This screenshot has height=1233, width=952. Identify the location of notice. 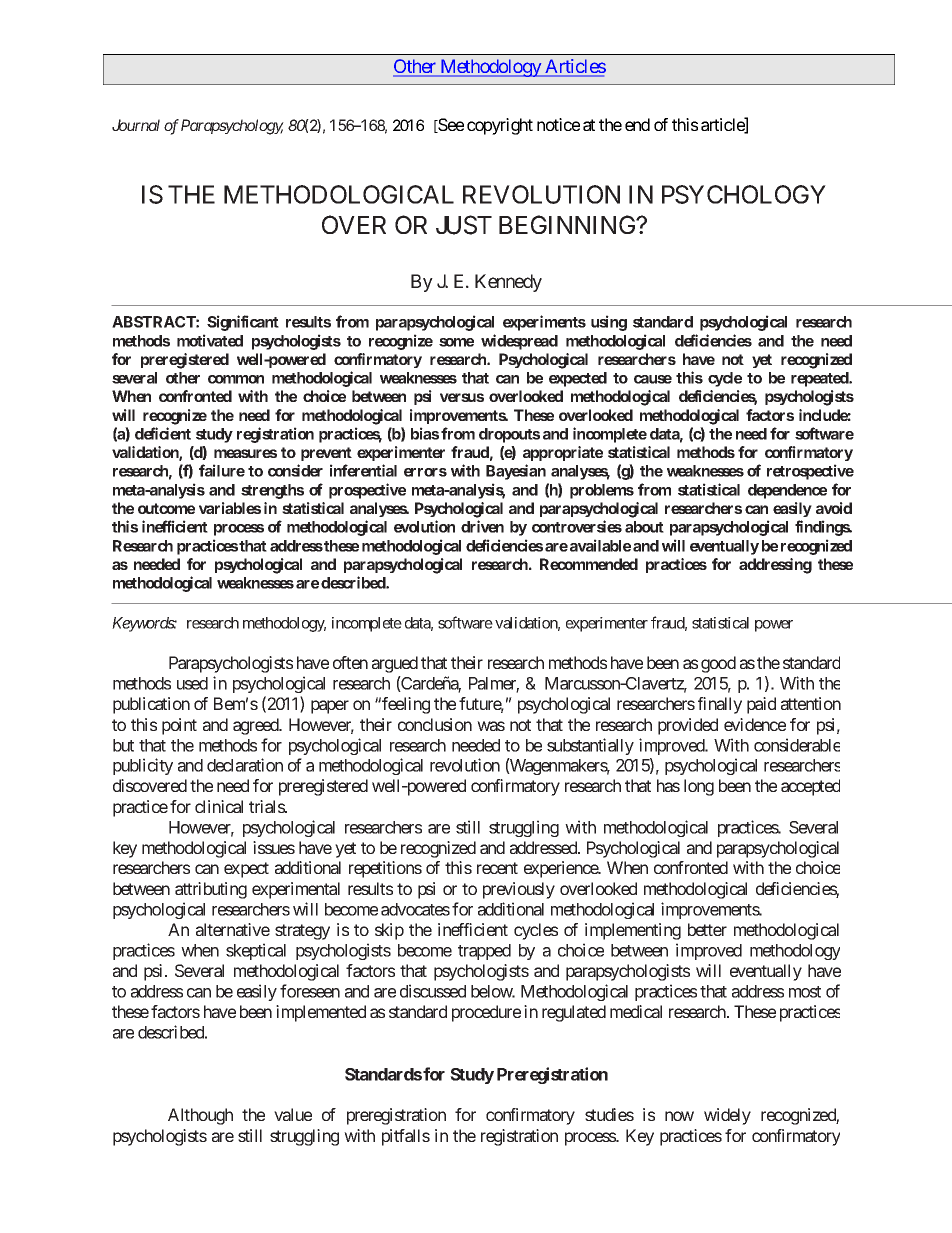
(558, 124).
